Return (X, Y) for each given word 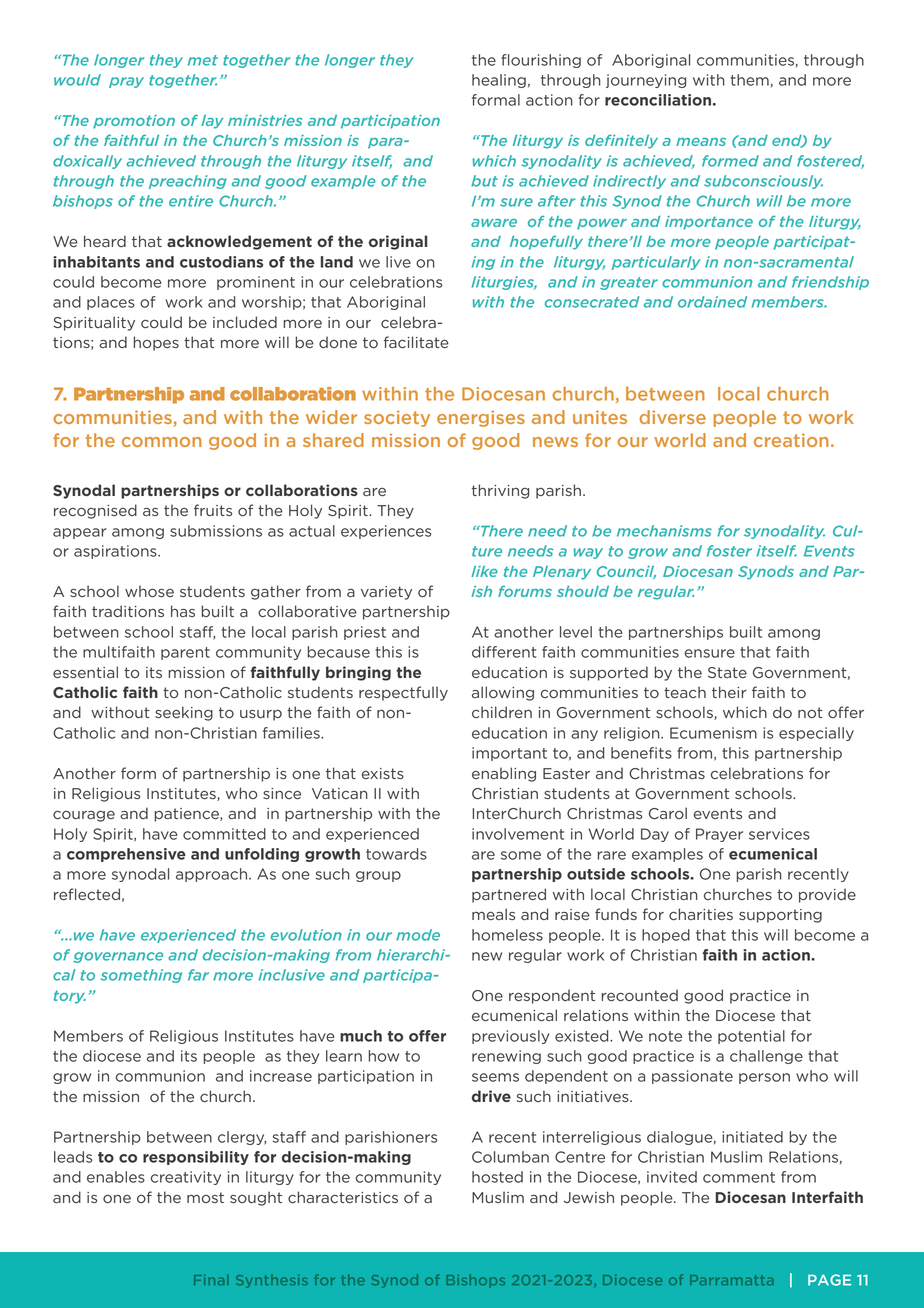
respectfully (403, 693)
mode (418, 935)
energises (481, 419)
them (750, 80)
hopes (156, 343)
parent (185, 653)
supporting (780, 916)
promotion (134, 122)
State (727, 672)
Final (211, 1280)
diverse (673, 417)
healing (499, 81)
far (198, 975)
